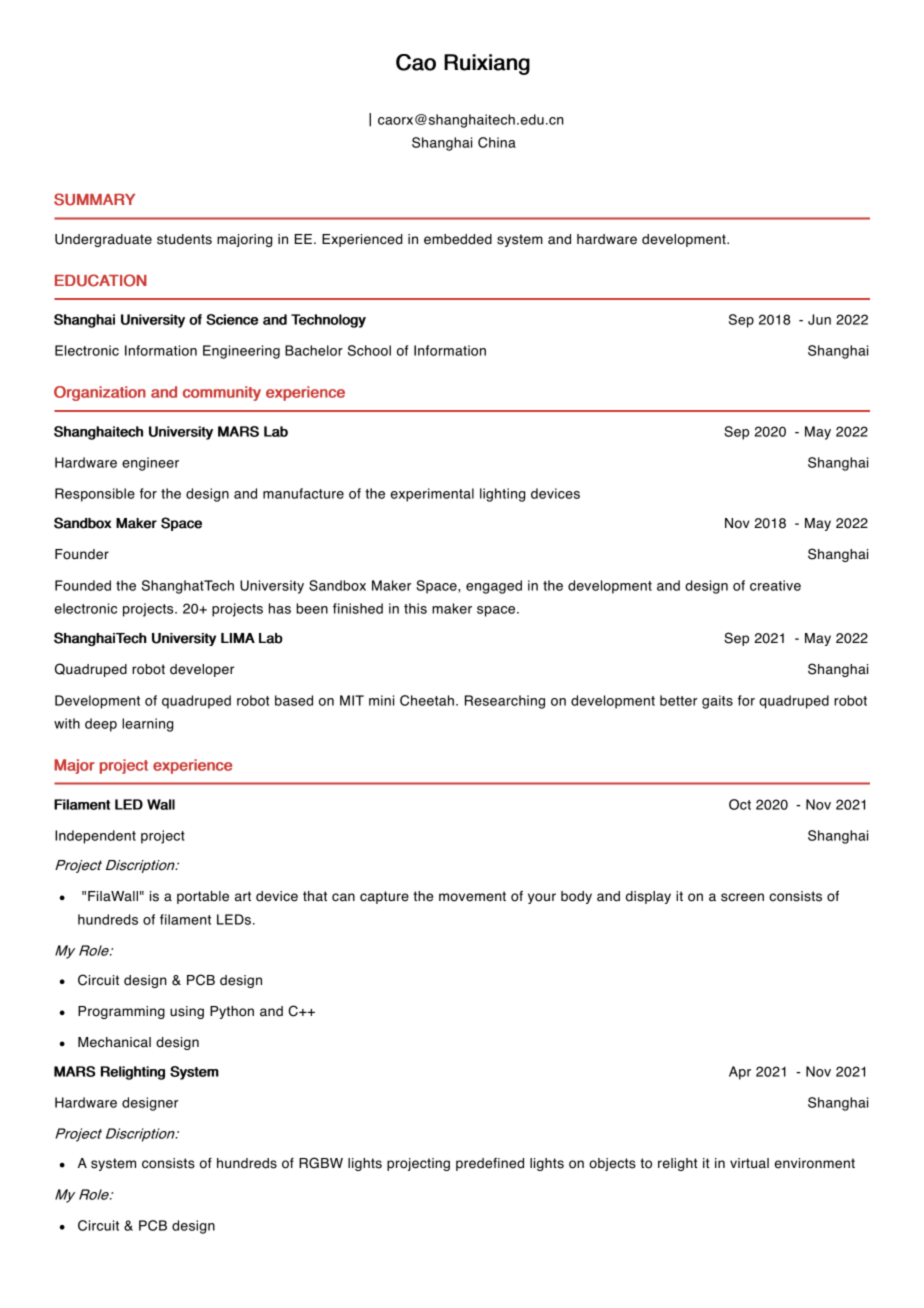  What do you see at coordinates (740, 804) in the screenshot?
I see `Oct` at bounding box center [740, 804].
